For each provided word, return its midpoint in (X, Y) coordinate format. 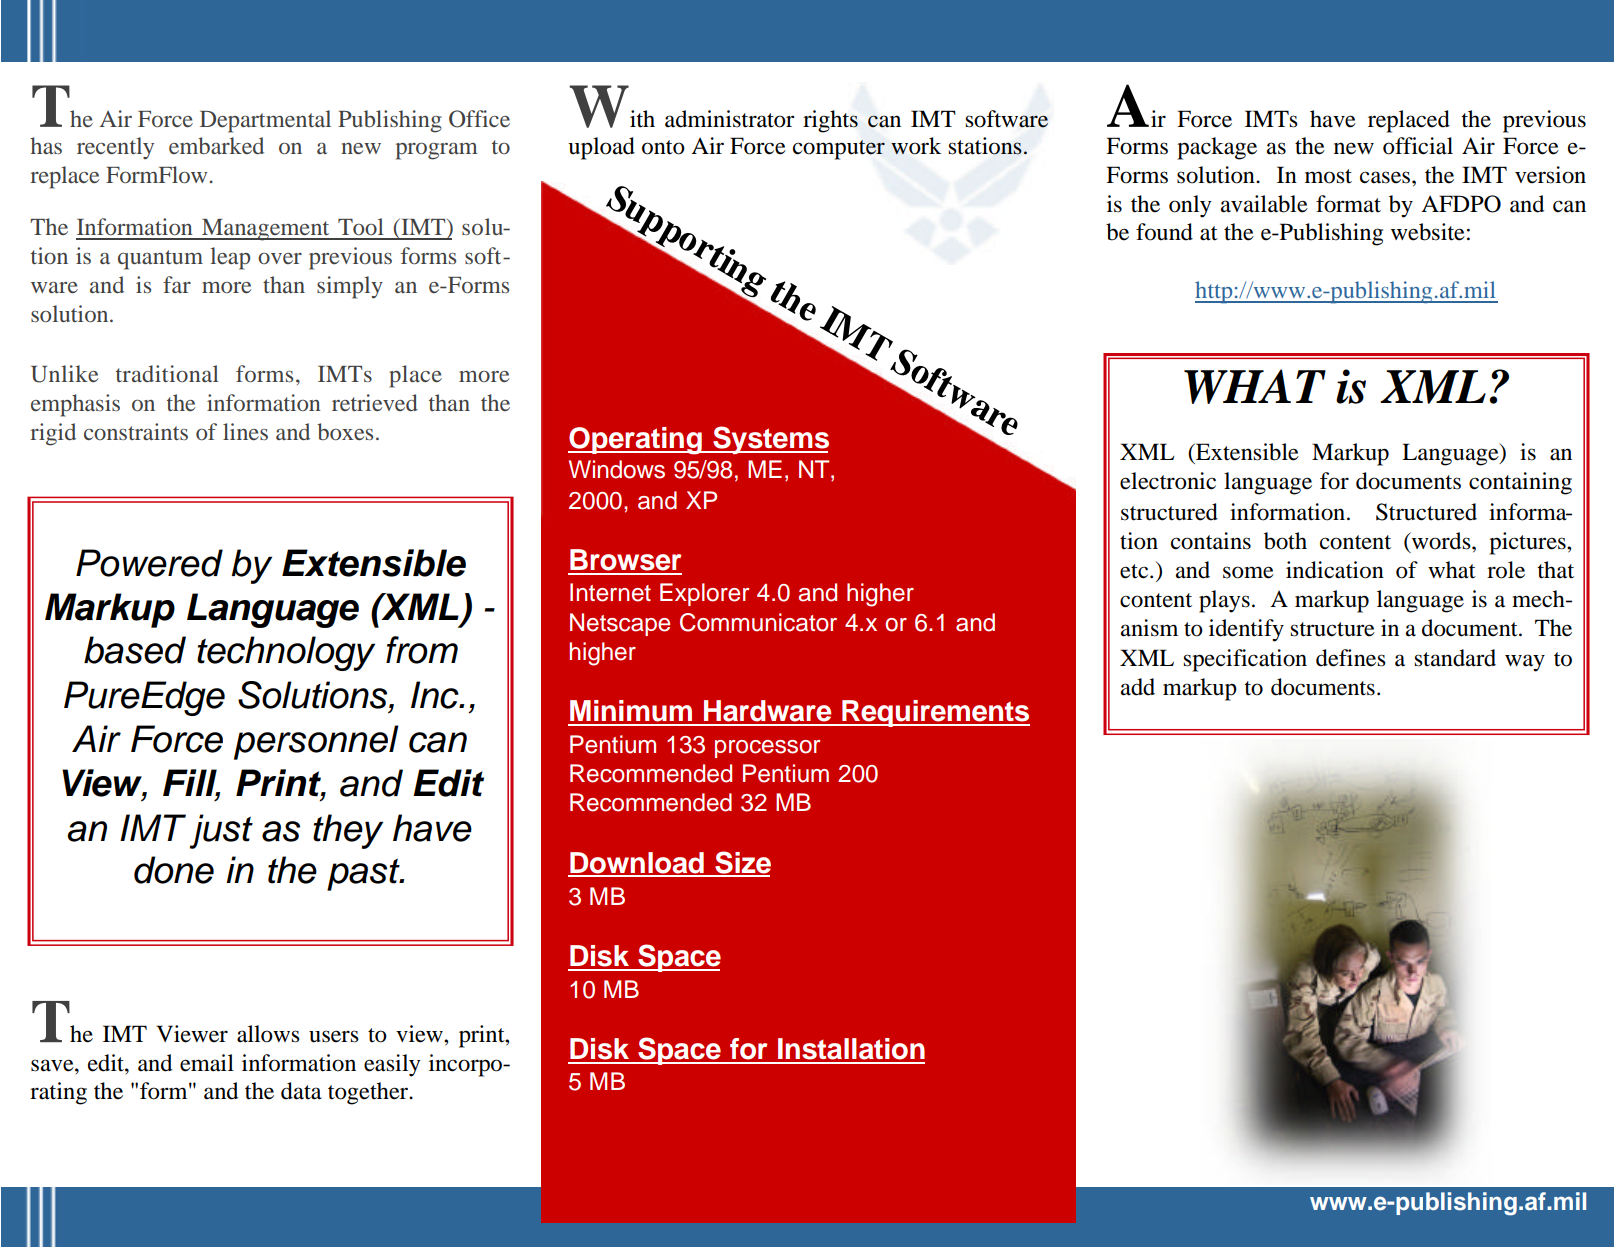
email (207, 1063)
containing (1520, 483)
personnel (316, 742)
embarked (216, 145)
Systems (770, 440)
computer (839, 150)
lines (245, 431)
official (1418, 146)
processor (767, 749)
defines (1351, 658)
